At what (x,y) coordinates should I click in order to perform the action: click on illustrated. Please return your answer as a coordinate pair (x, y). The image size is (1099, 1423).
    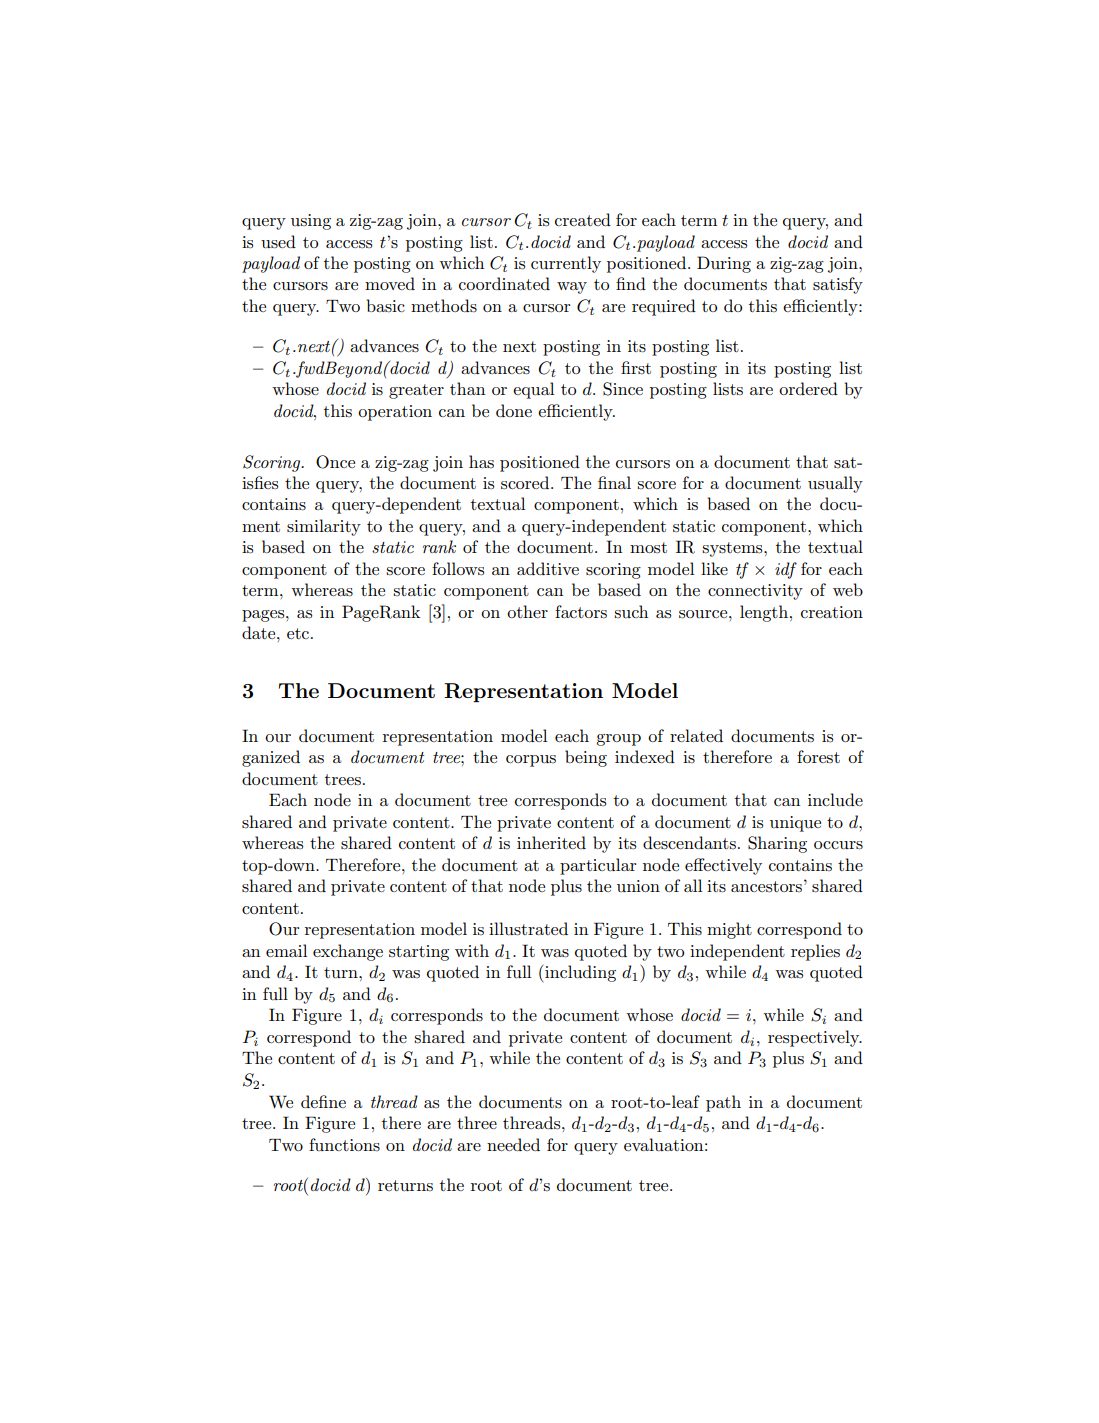
    Looking at the image, I should click on (528, 929).
